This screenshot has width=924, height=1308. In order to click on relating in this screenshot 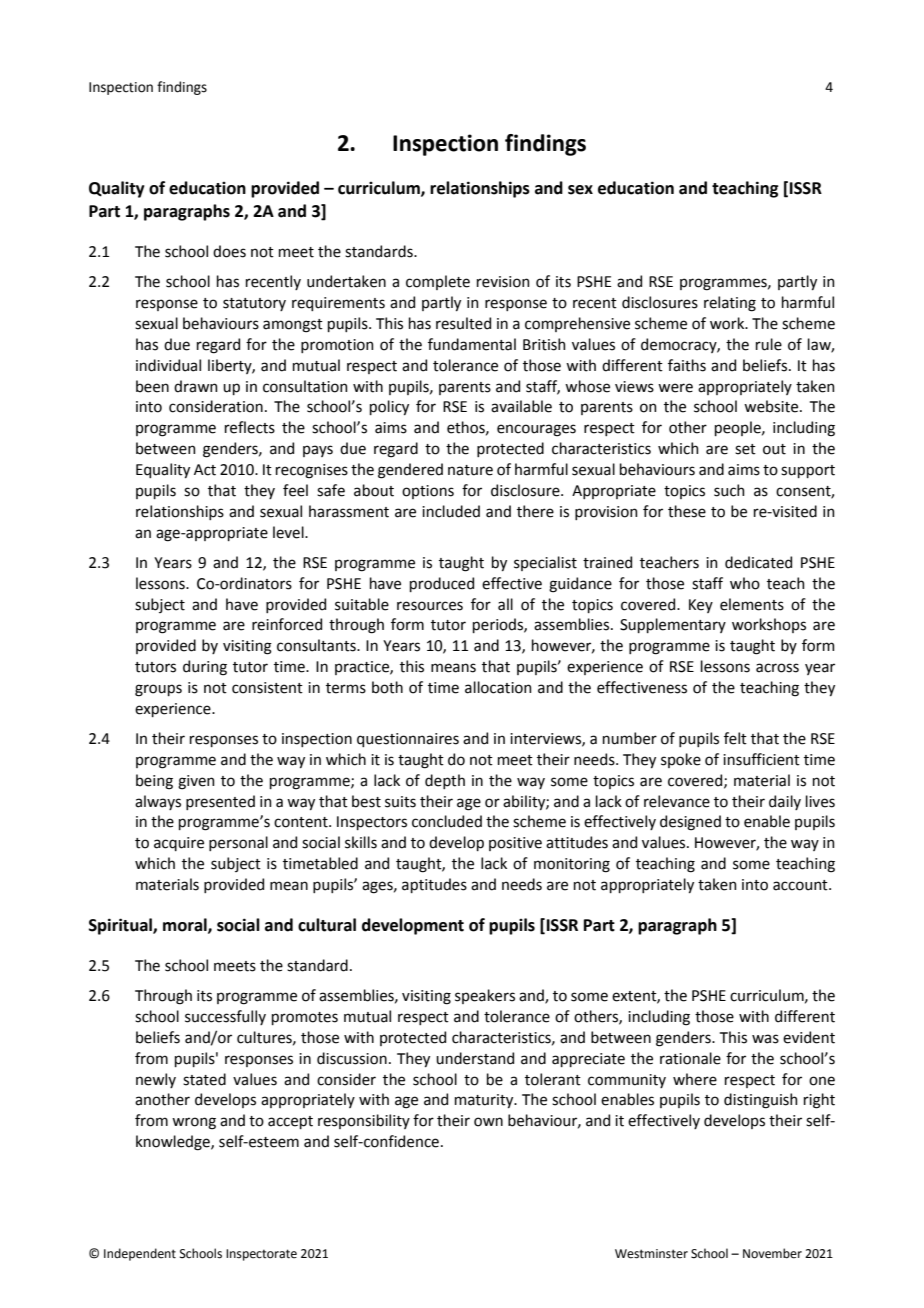, I will do `click(730, 304)`.
